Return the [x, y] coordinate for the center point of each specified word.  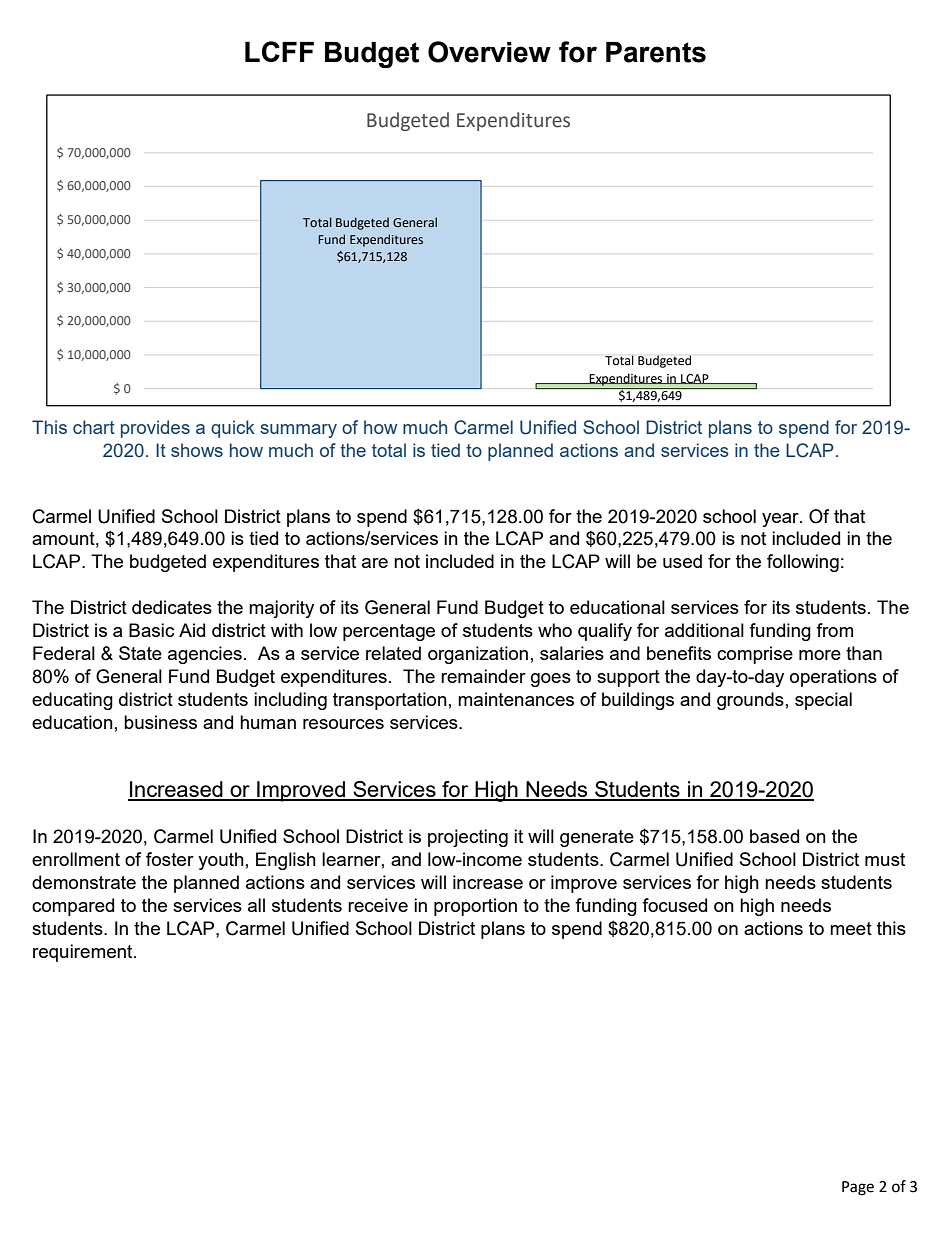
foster [170, 859]
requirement [84, 953]
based [774, 836]
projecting [468, 838]
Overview [489, 52]
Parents [656, 52]
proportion [475, 907]
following [803, 563]
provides [155, 429]
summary [298, 431]
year [781, 520]
